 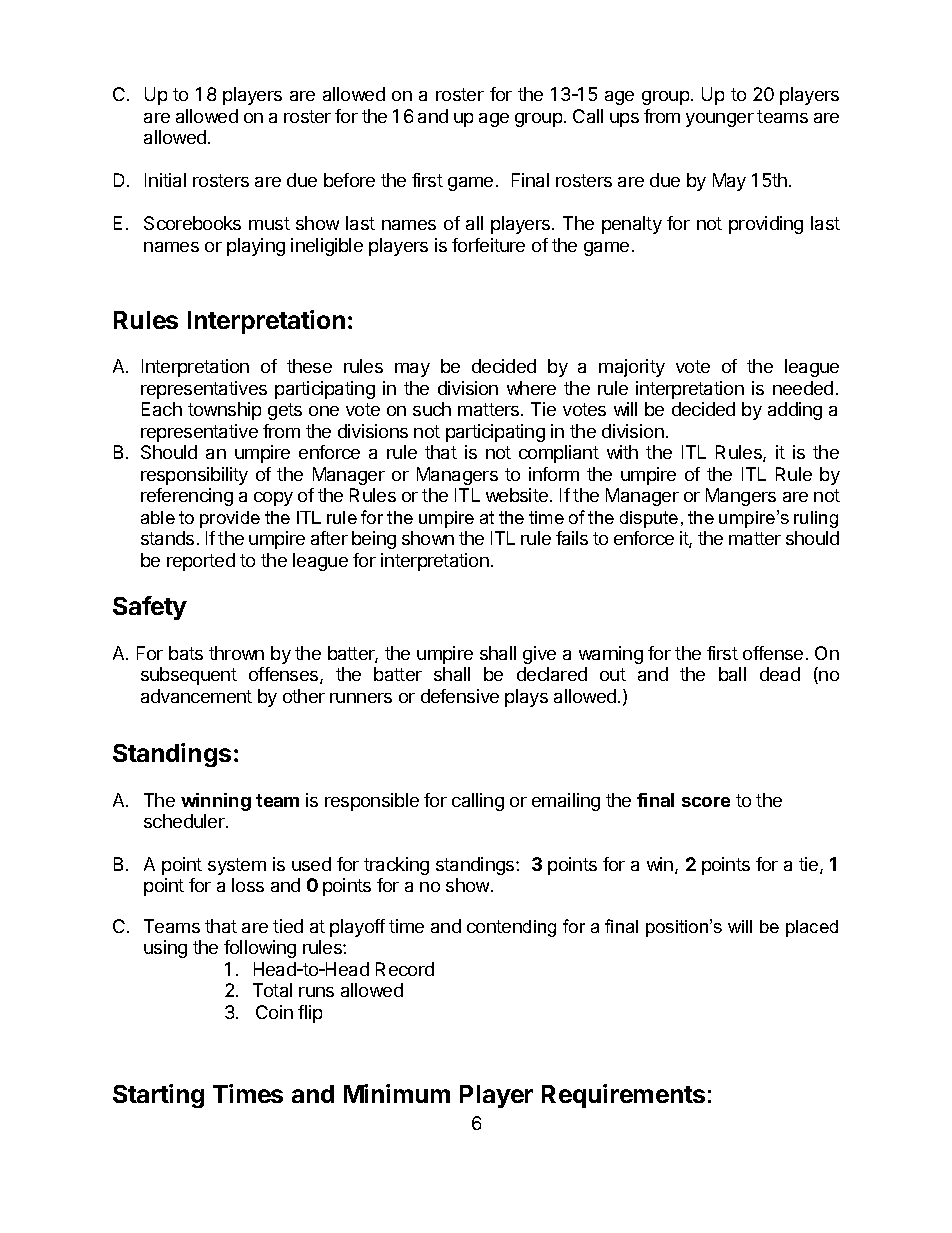 I want to click on forfeiture, so click(x=488, y=245).
